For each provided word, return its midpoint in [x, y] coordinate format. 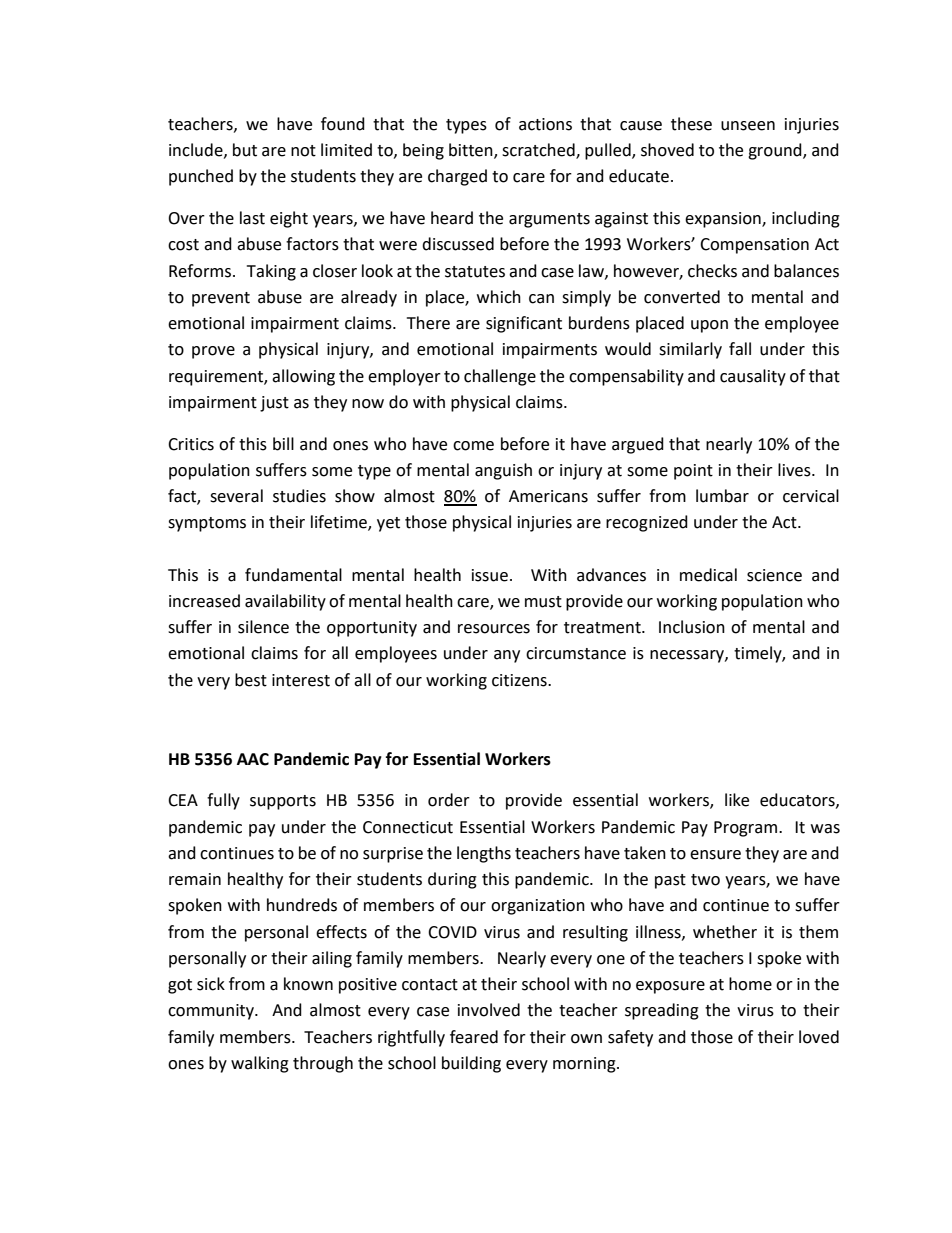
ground [776, 151]
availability [285, 602]
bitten [472, 151]
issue [490, 575]
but [245, 150]
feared [474, 1037]
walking [260, 1064]
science [774, 575]
